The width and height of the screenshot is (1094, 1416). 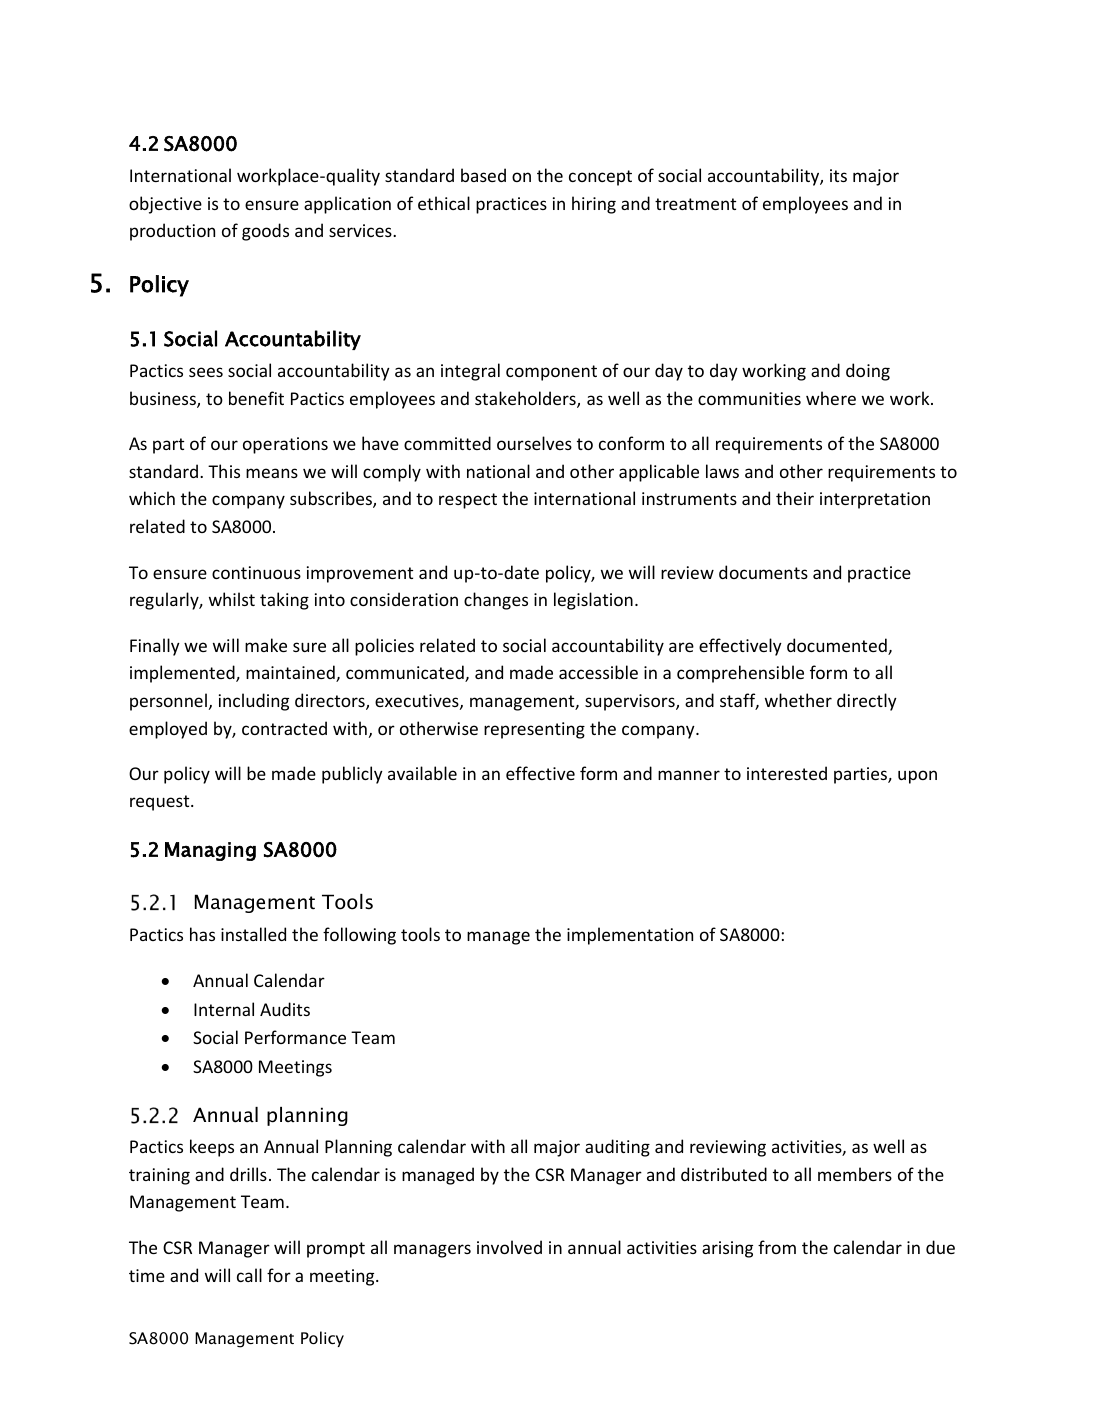 What do you see at coordinates (254, 702) in the screenshot?
I see `including` at bounding box center [254, 702].
